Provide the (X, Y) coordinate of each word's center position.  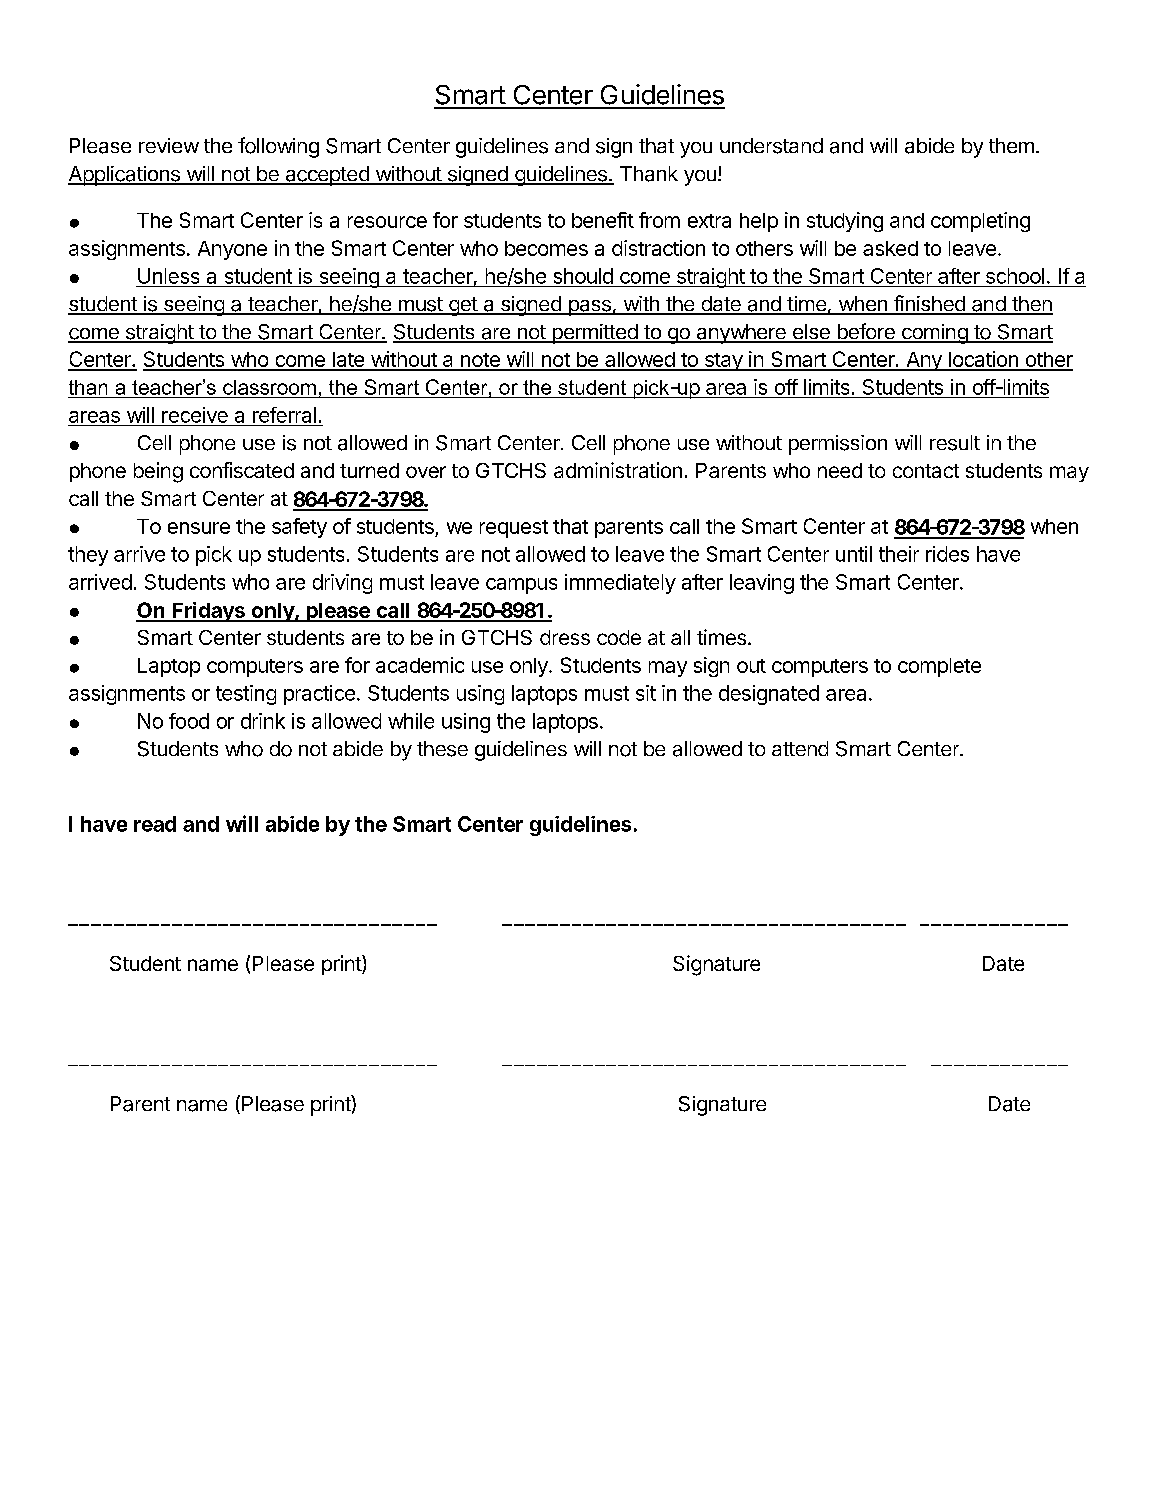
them (1011, 145)
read (155, 824)
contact (926, 471)
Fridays (208, 612)
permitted (594, 334)
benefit (603, 220)
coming (934, 334)
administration (618, 470)
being (158, 472)
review (169, 145)
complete (939, 667)
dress (565, 637)
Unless (168, 276)
